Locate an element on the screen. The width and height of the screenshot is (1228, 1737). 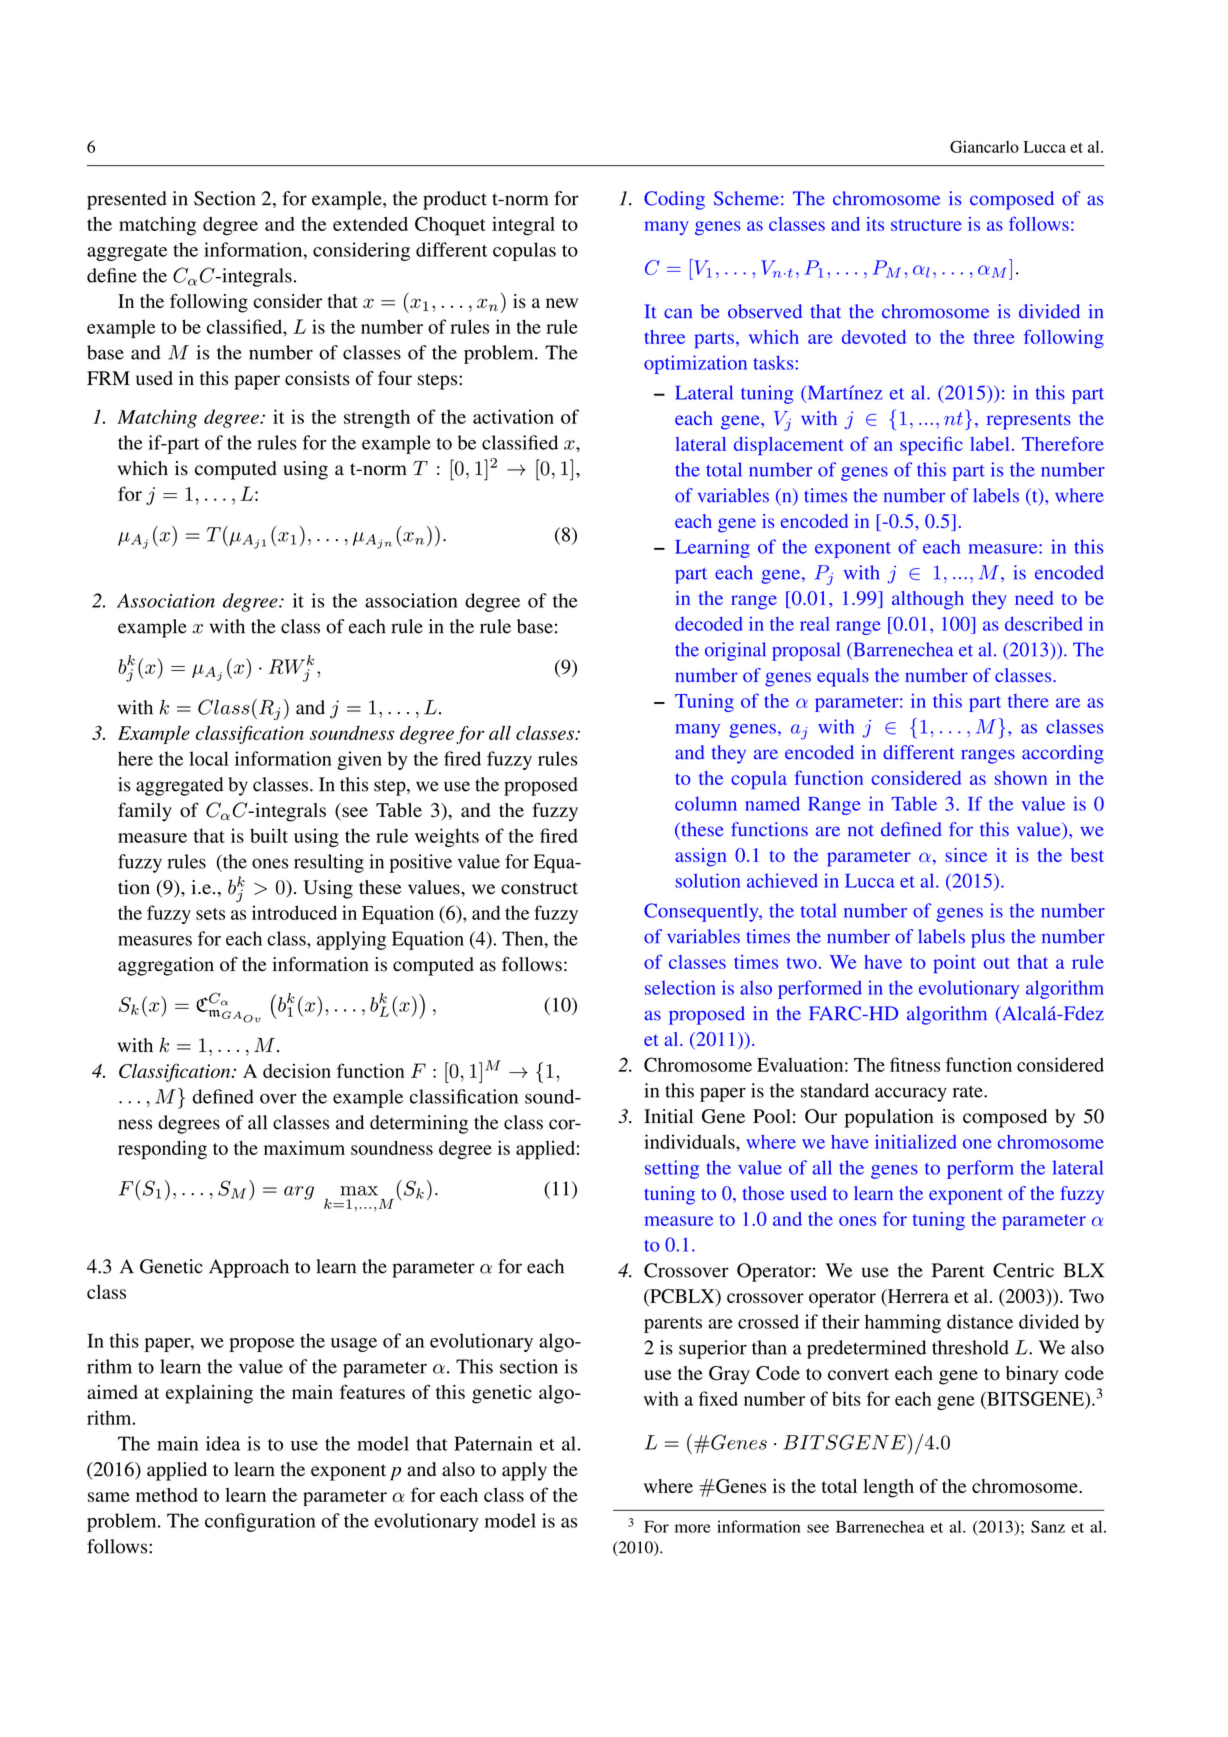
presented is located at coordinates (127, 200).
